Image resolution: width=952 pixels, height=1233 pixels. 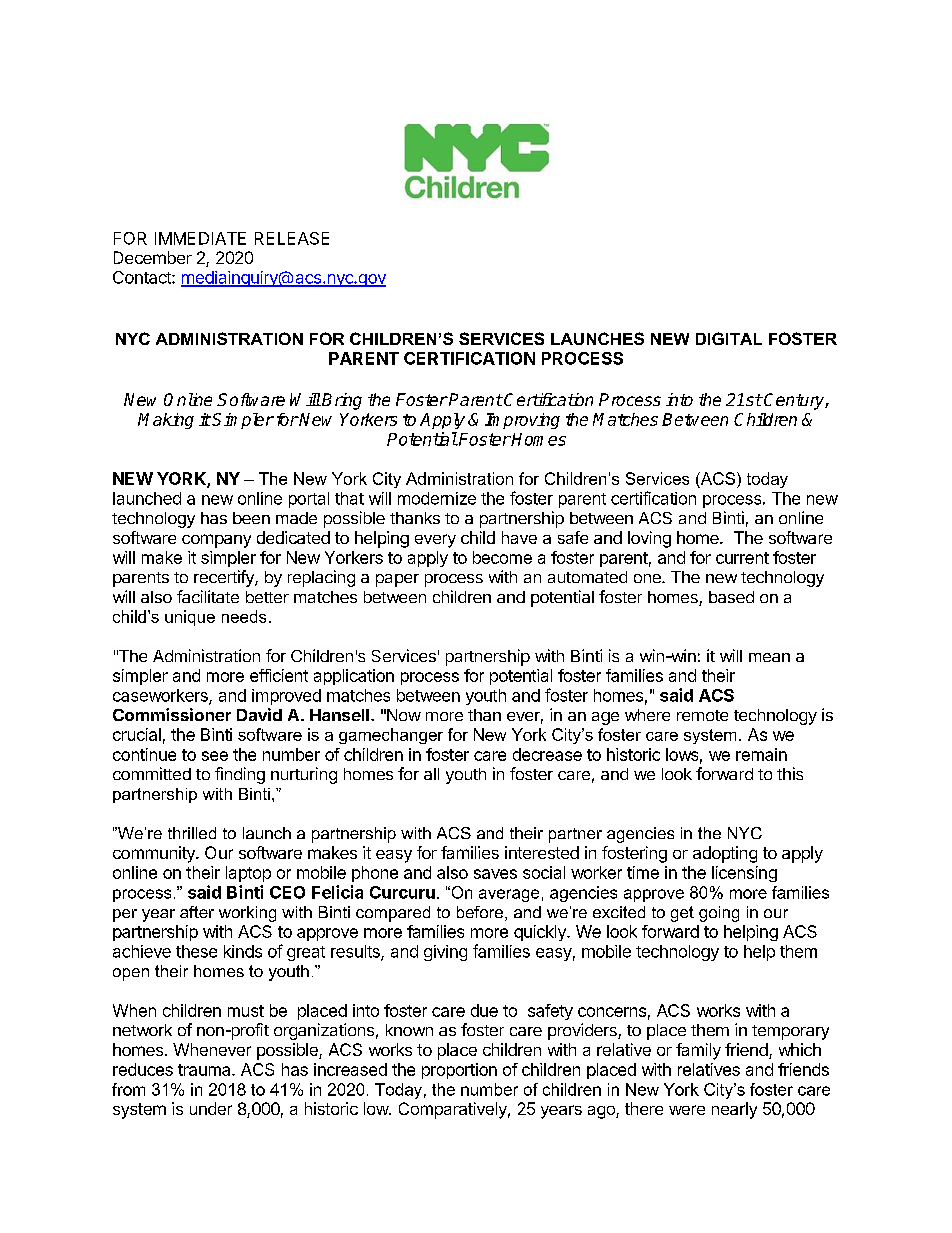 I want to click on licensing, so click(x=744, y=874).
